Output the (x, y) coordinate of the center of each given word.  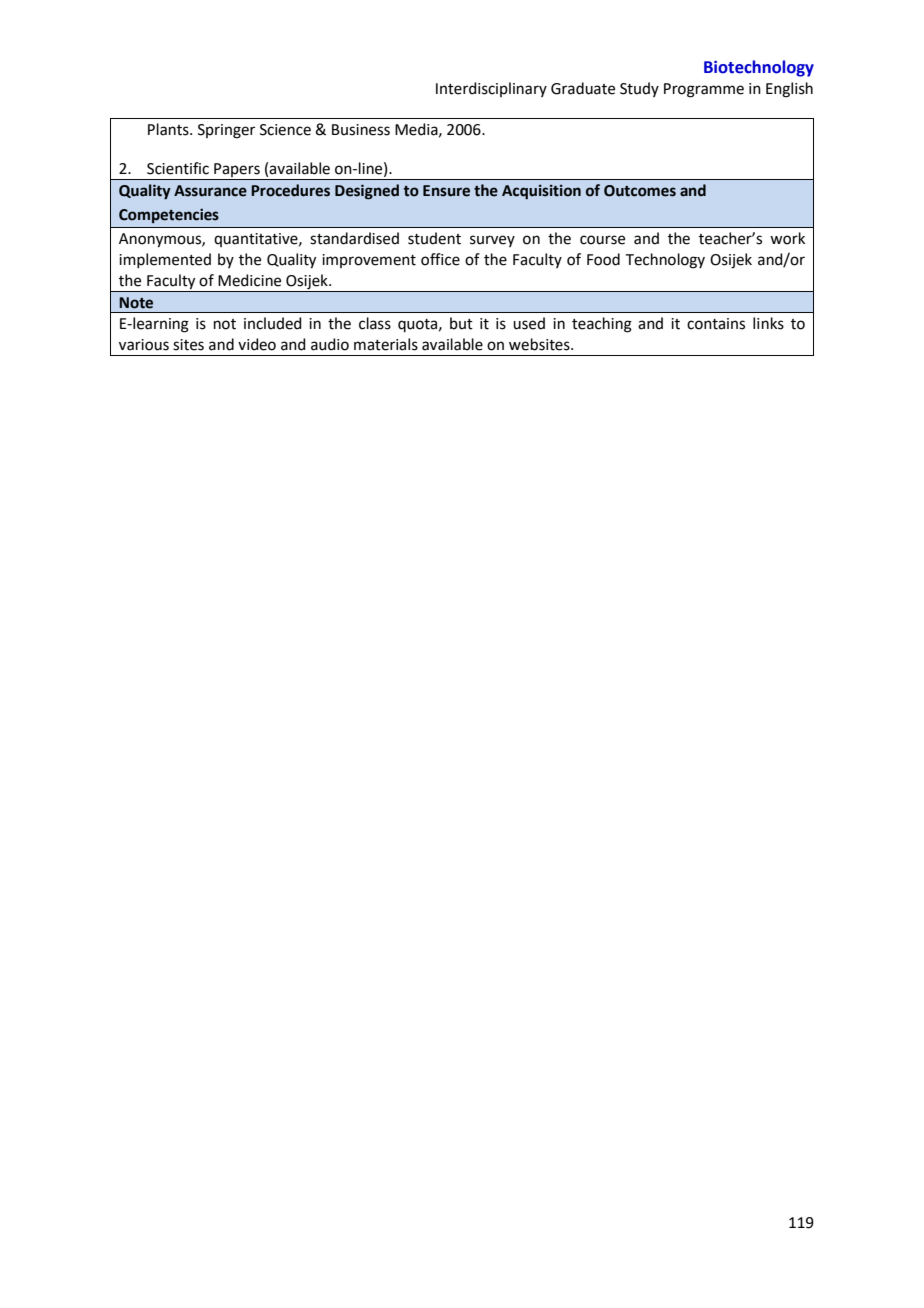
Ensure (446, 191)
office (440, 259)
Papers (237, 171)
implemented (165, 260)
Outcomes (640, 191)
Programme (704, 90)
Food (603, 259)
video (257, 344)
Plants (169, 129)
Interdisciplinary (491, 89)
